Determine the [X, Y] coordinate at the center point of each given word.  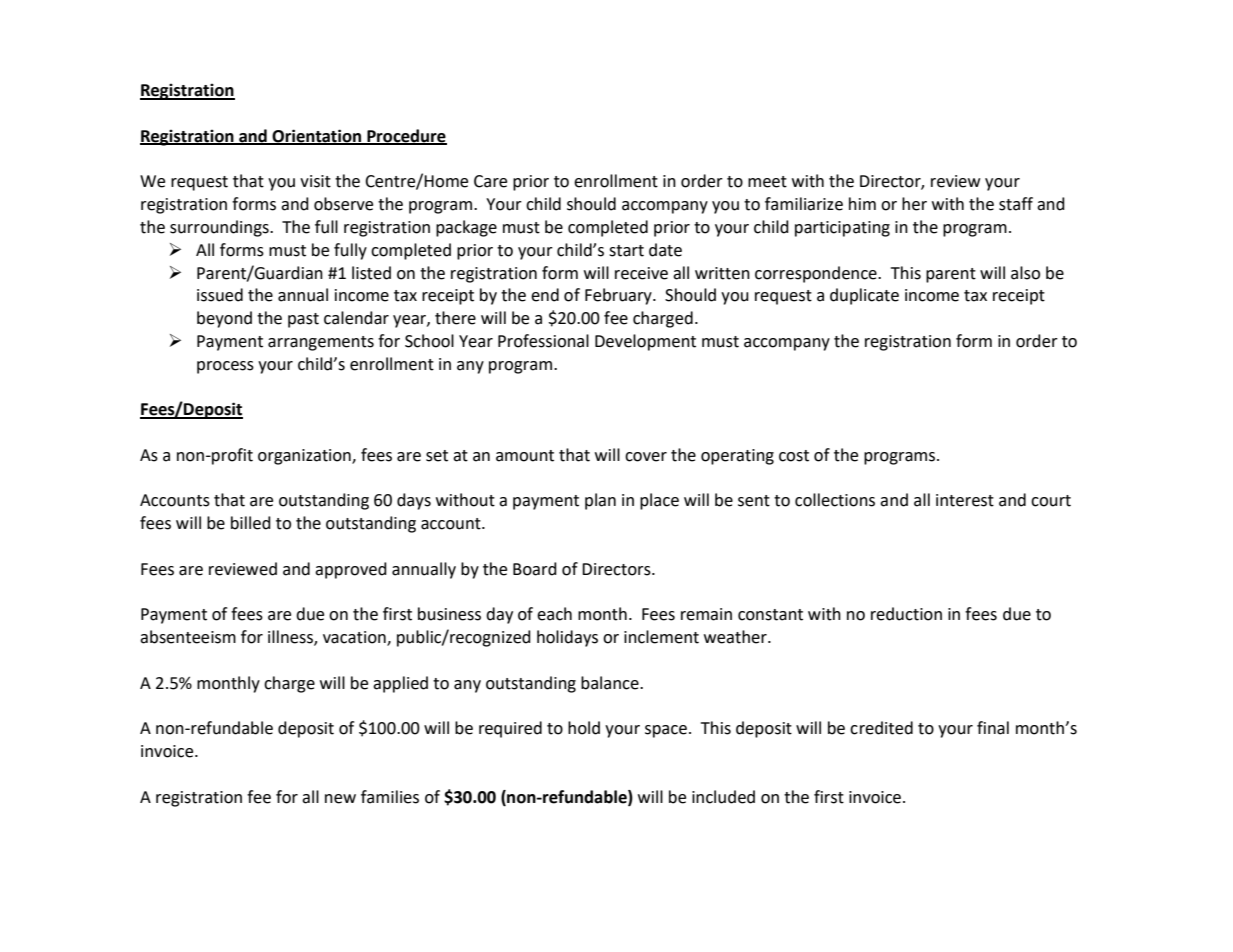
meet [767, 182]
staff [1016, 204]
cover [646, 457]
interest [965, 500]
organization [305, 457]
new [340, 799]
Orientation [317, 136]
